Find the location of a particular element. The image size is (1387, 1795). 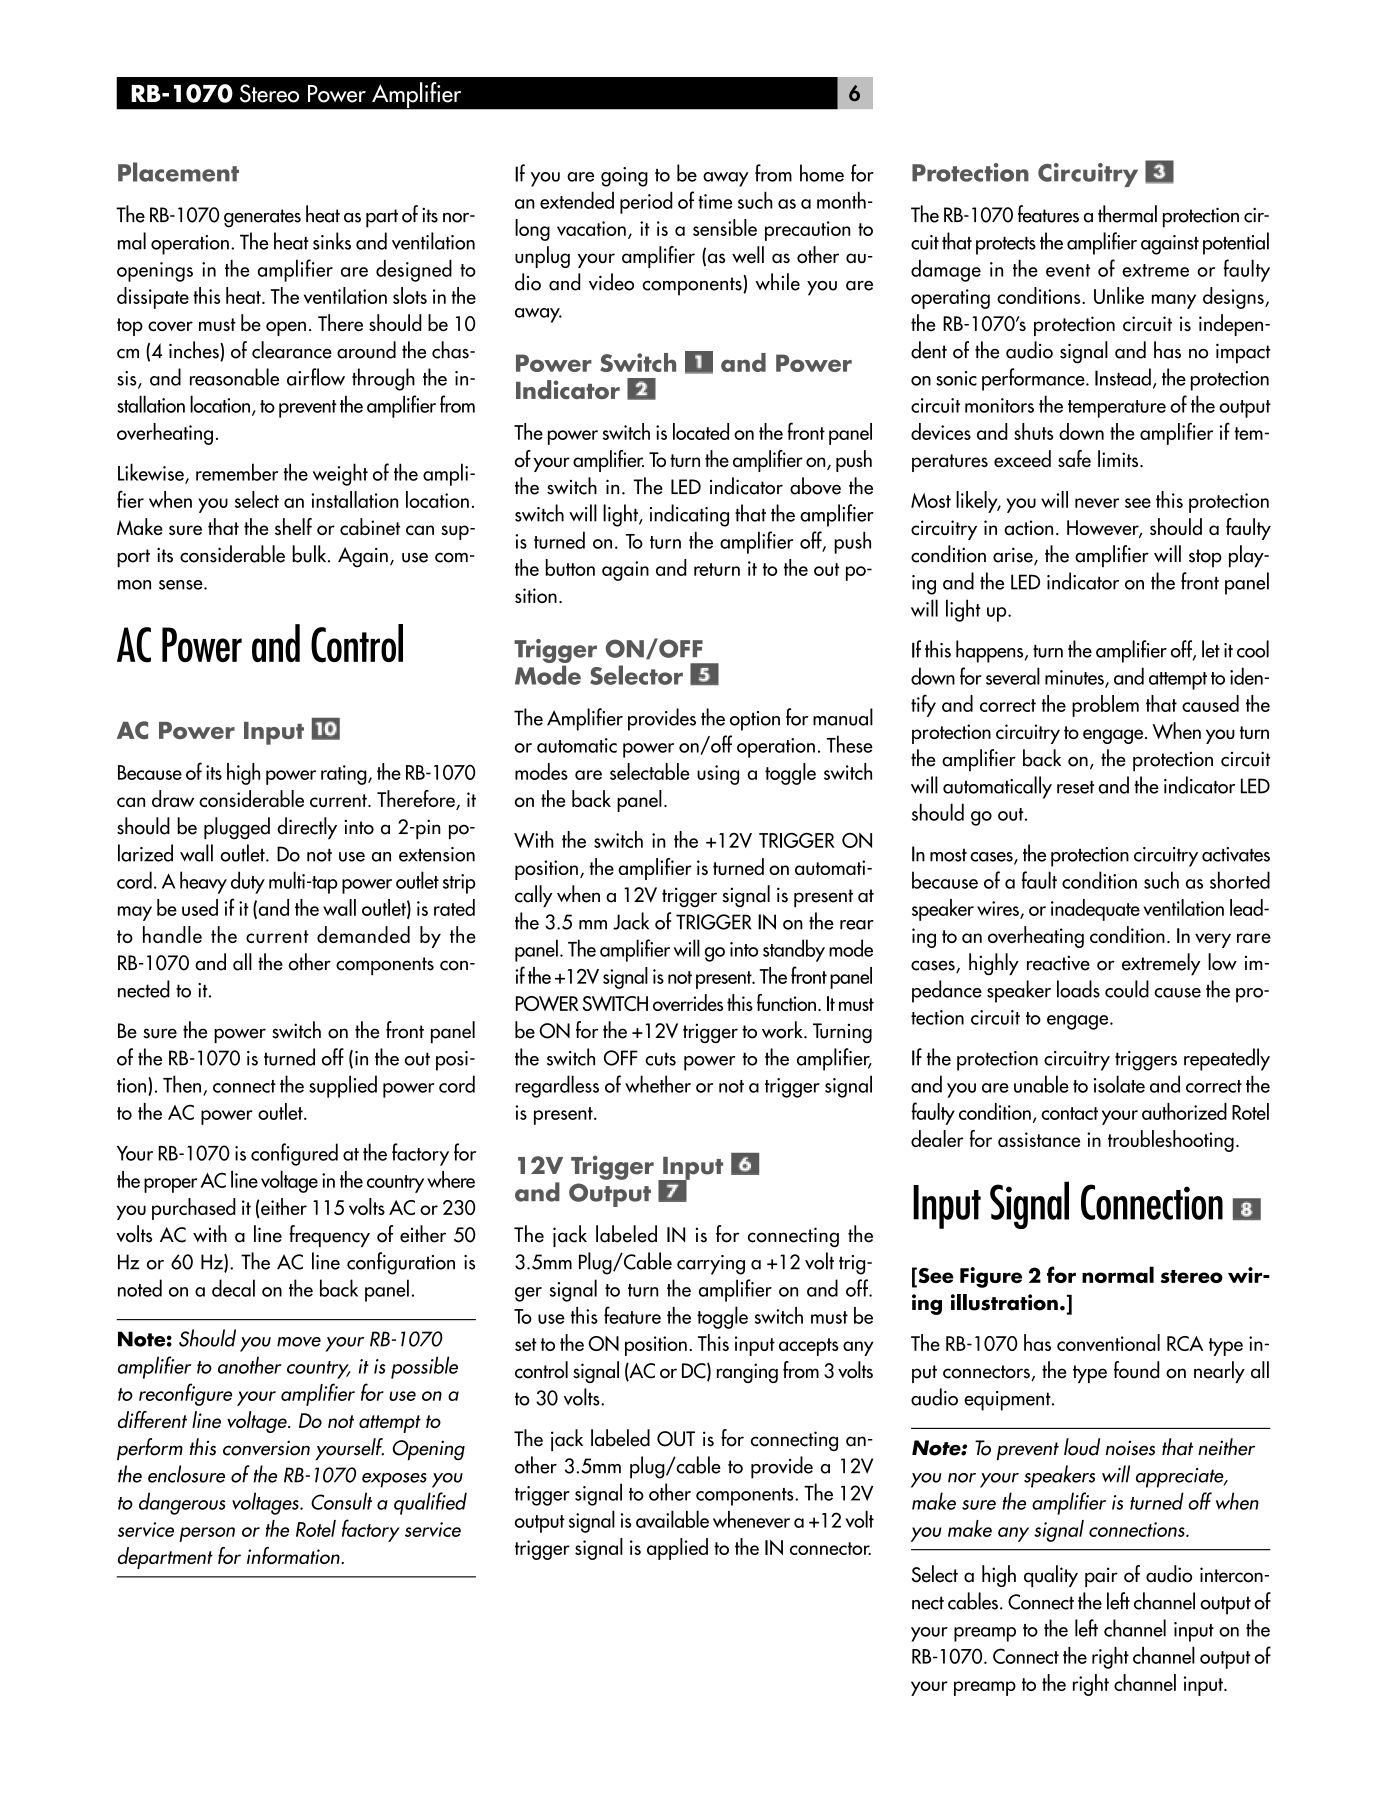

supplied is located at coordinates (343, 1086).
